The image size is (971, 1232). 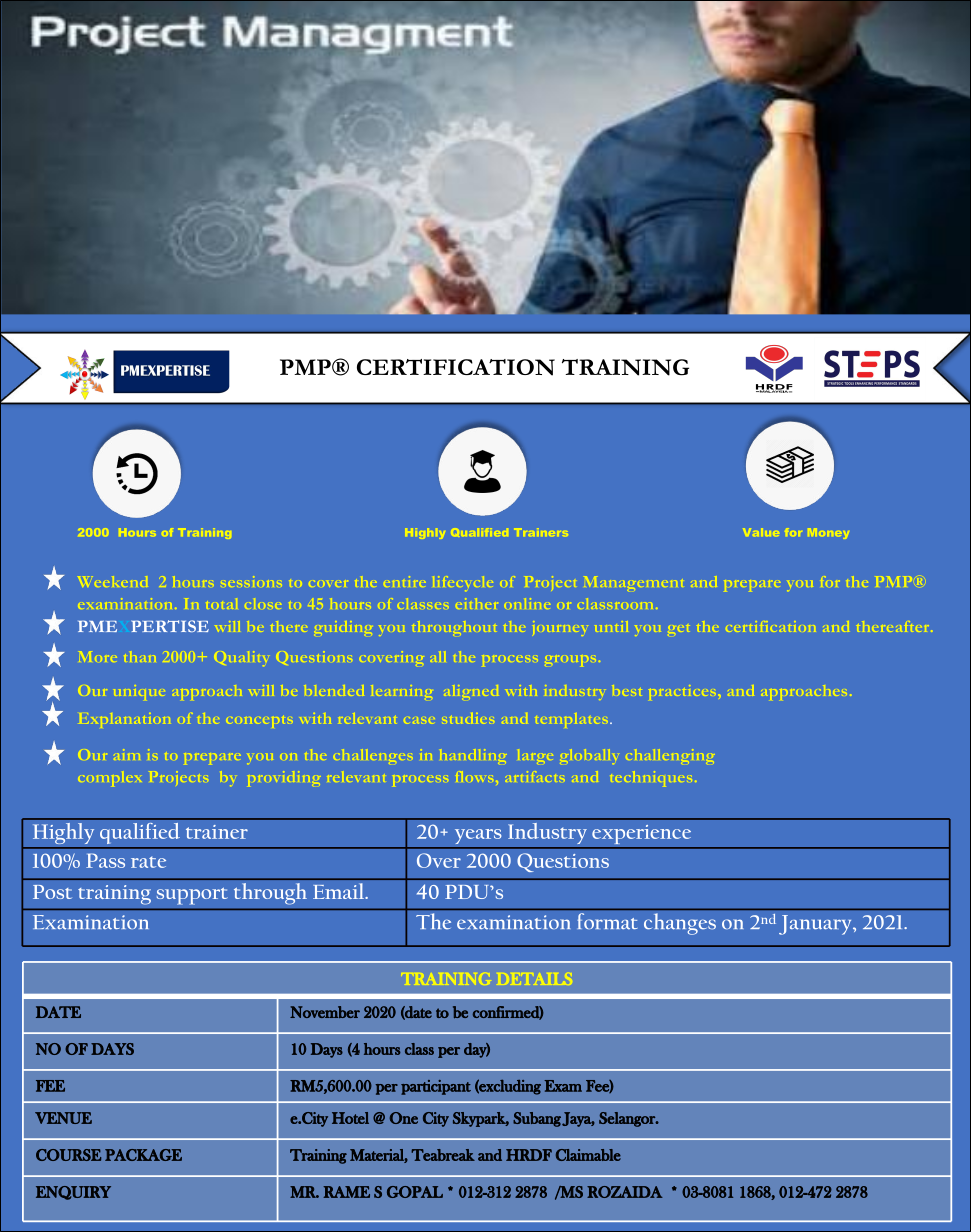 I want to click on participant, so click(x=436, y=1087).
